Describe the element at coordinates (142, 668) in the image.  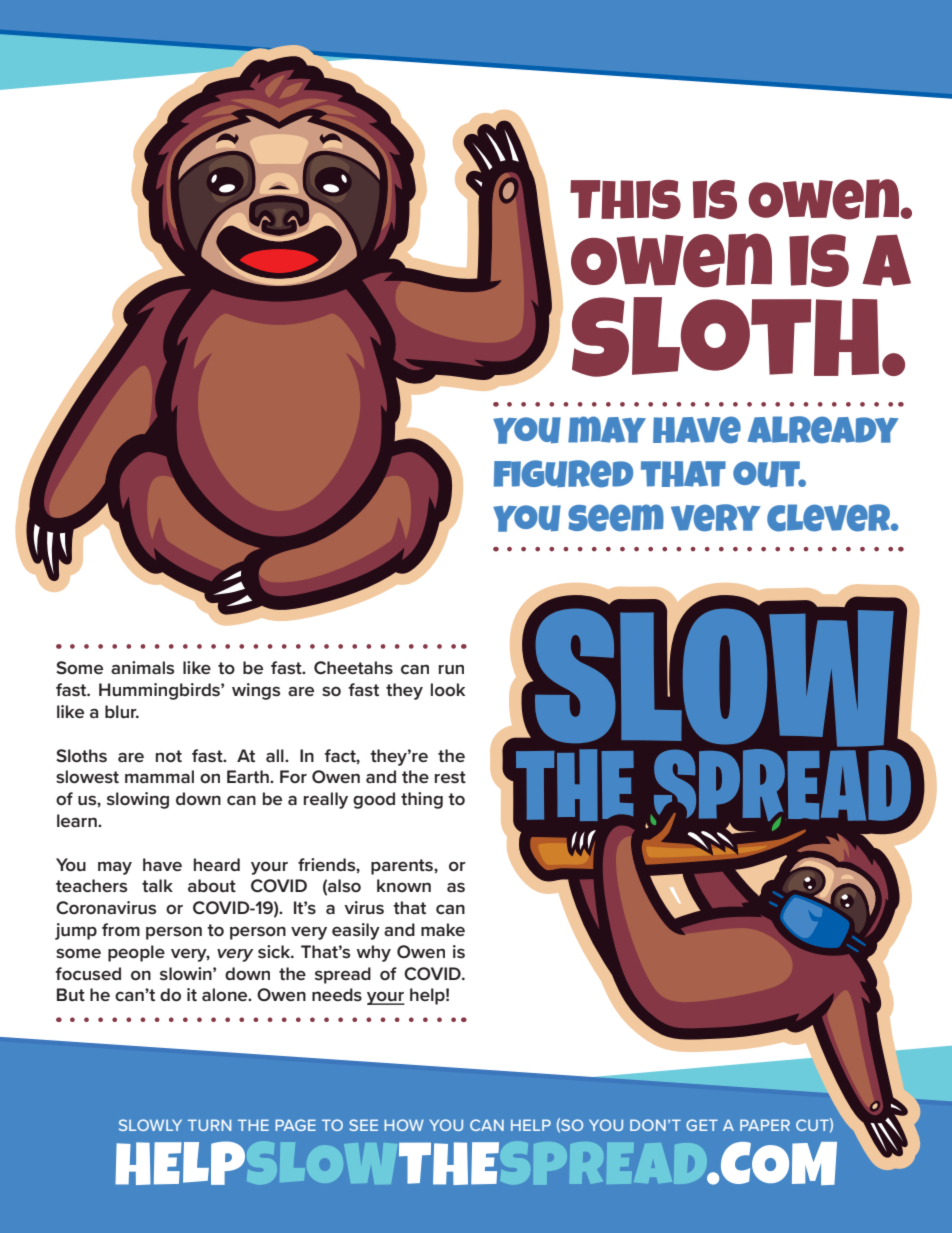
I see `animals` at that location.
